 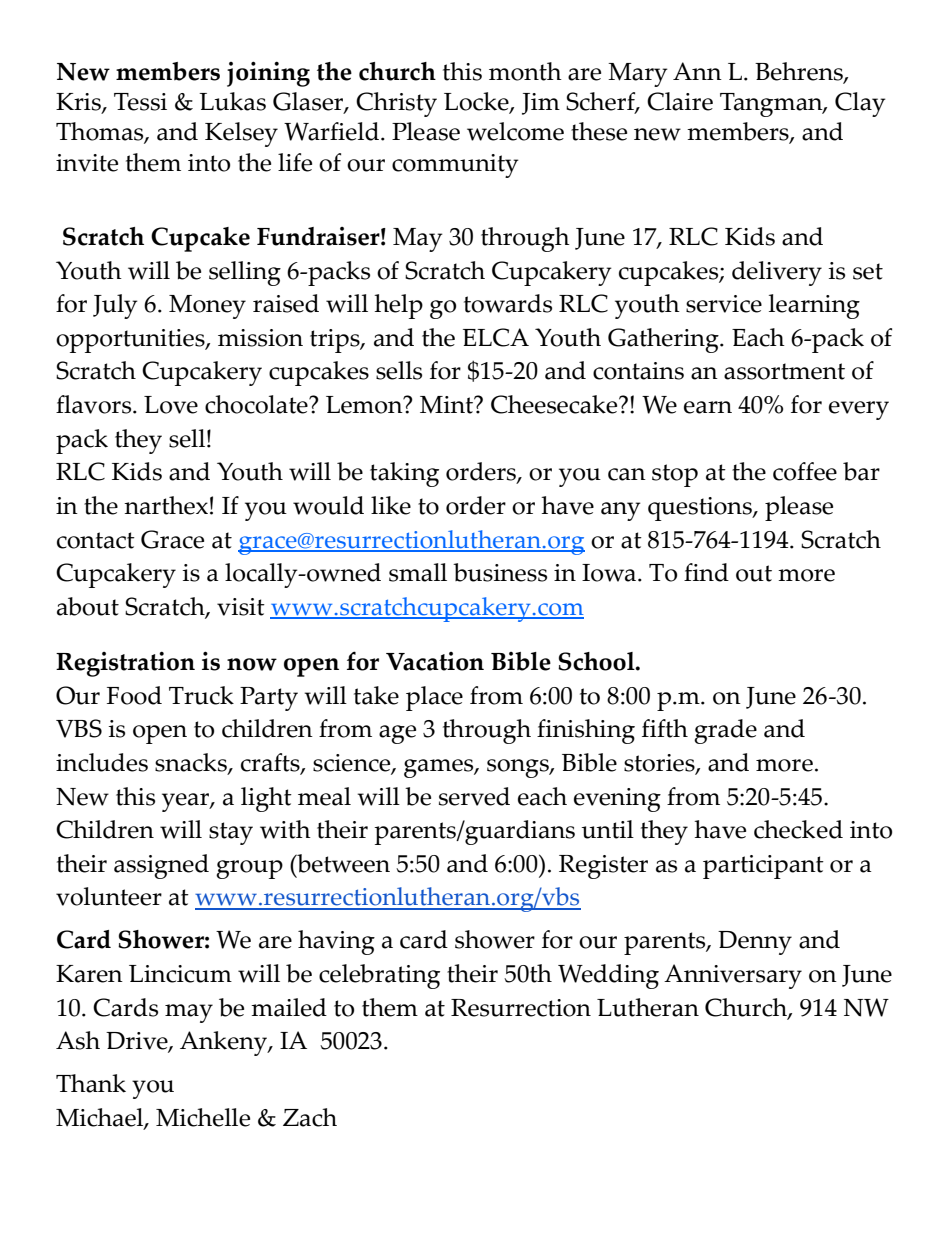 I want to click on Register, so click(x=603, y=867).
